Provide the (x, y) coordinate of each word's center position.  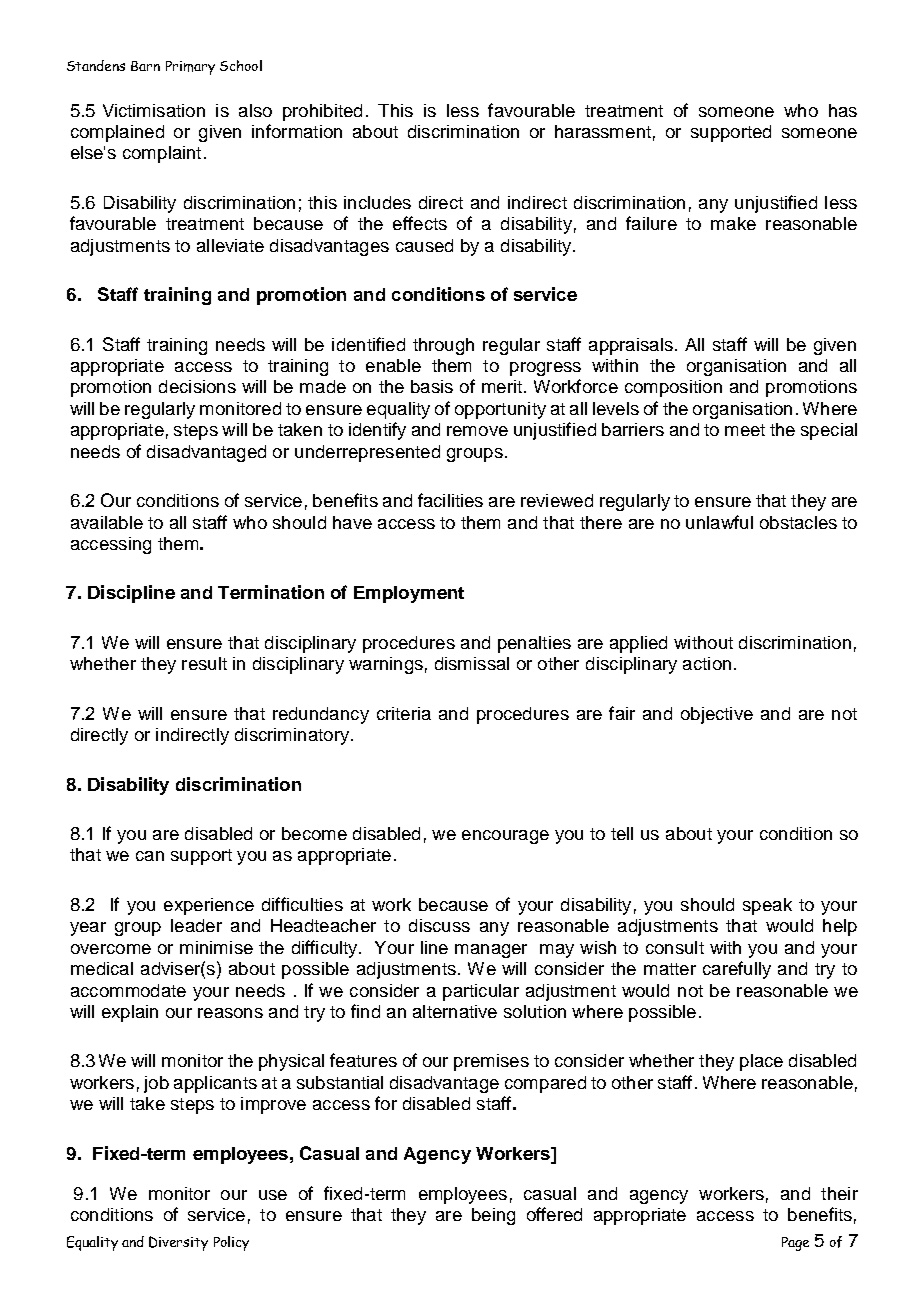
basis (432, 386)
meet (745, 430)
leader (196, 925)
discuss (439, 925)
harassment (603, 131)
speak (767, 906)
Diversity (178, 1243)
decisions (197, 386)
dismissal (472, 663)
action (707, 663)
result (204, 663)
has (843, 110)
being (493, 1216)
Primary (190, 68)
